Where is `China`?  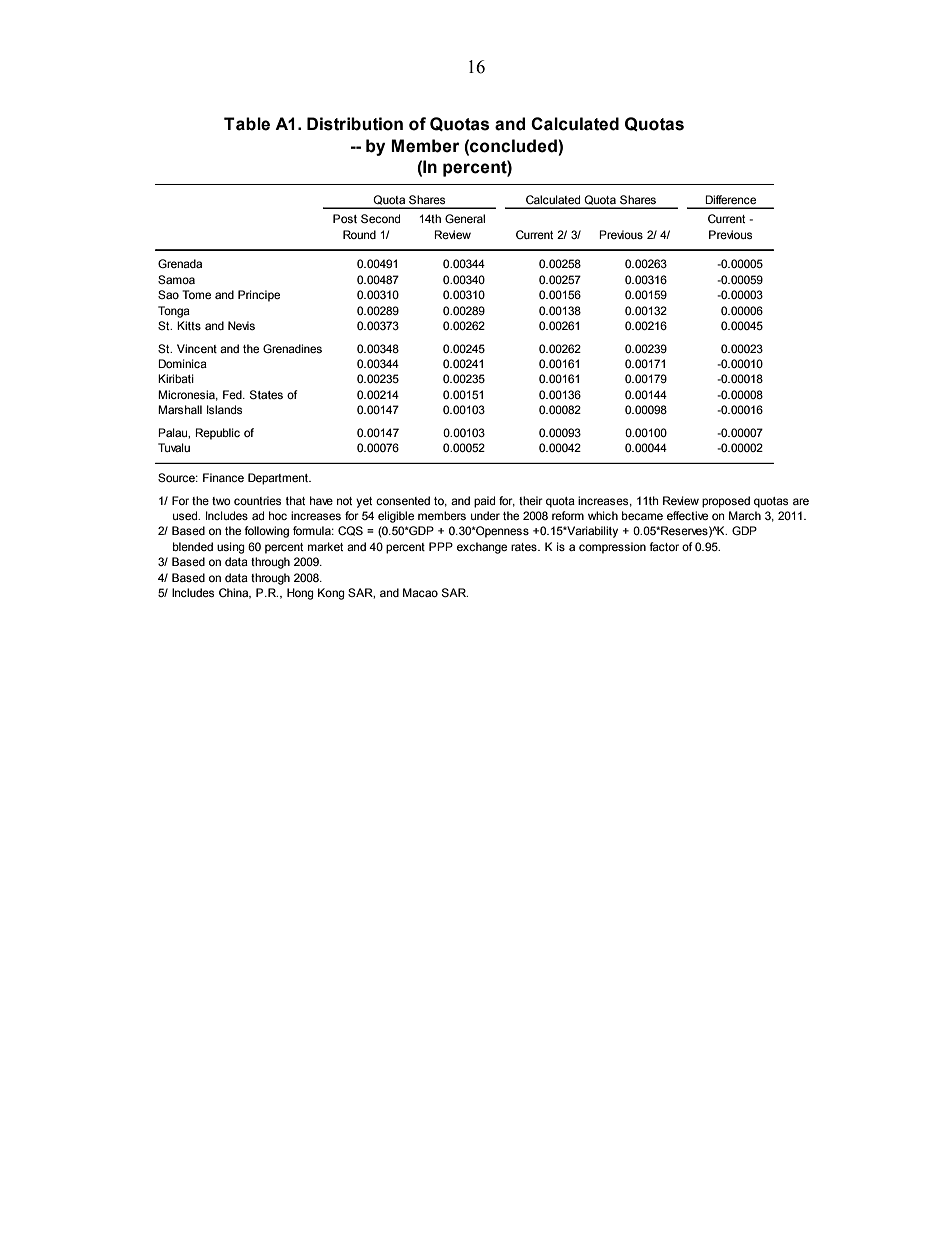
China is located at coordinates (235, 593).
